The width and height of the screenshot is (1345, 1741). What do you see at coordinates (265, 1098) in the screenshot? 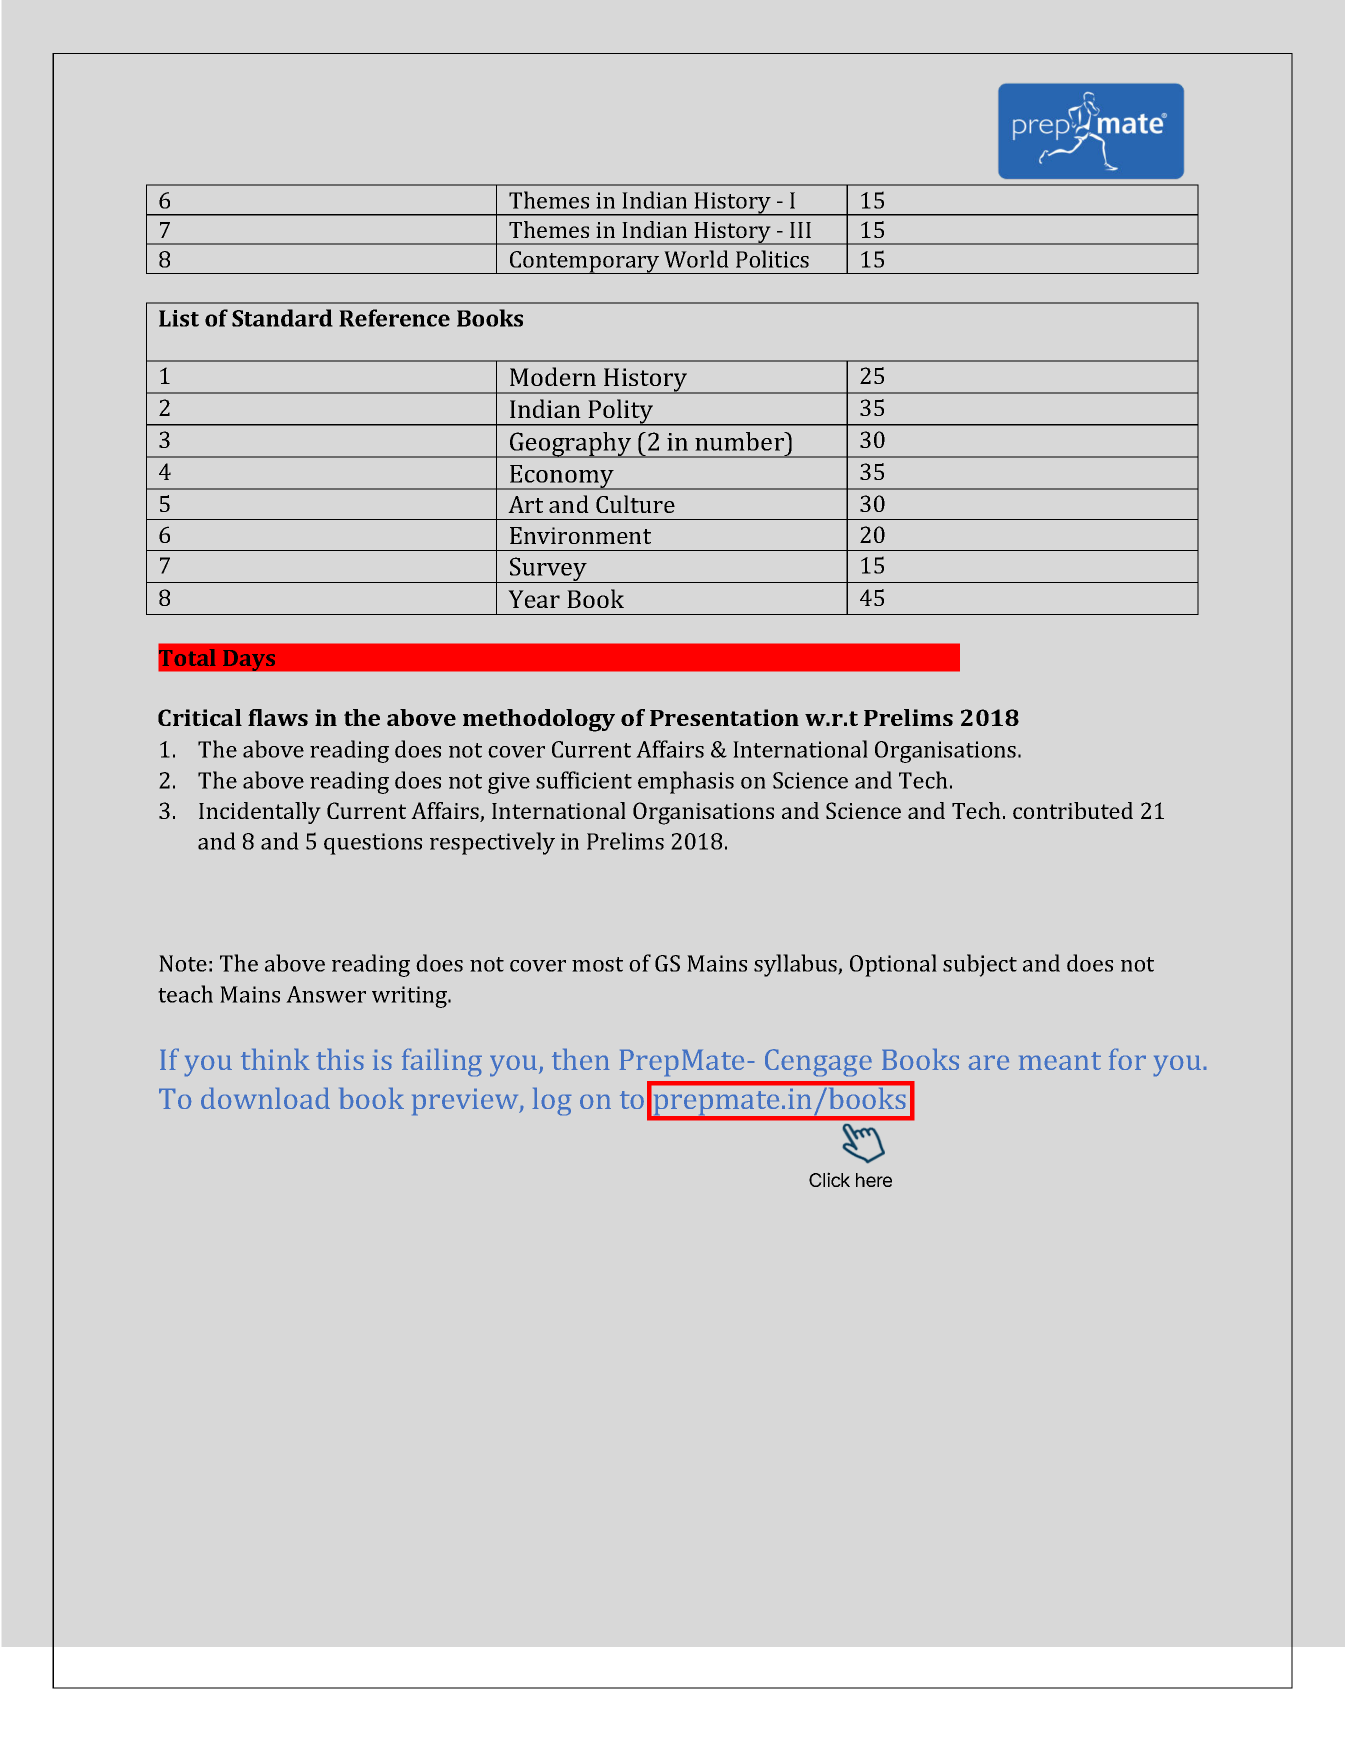
I see `download` at bounding box center [265, 1098].
